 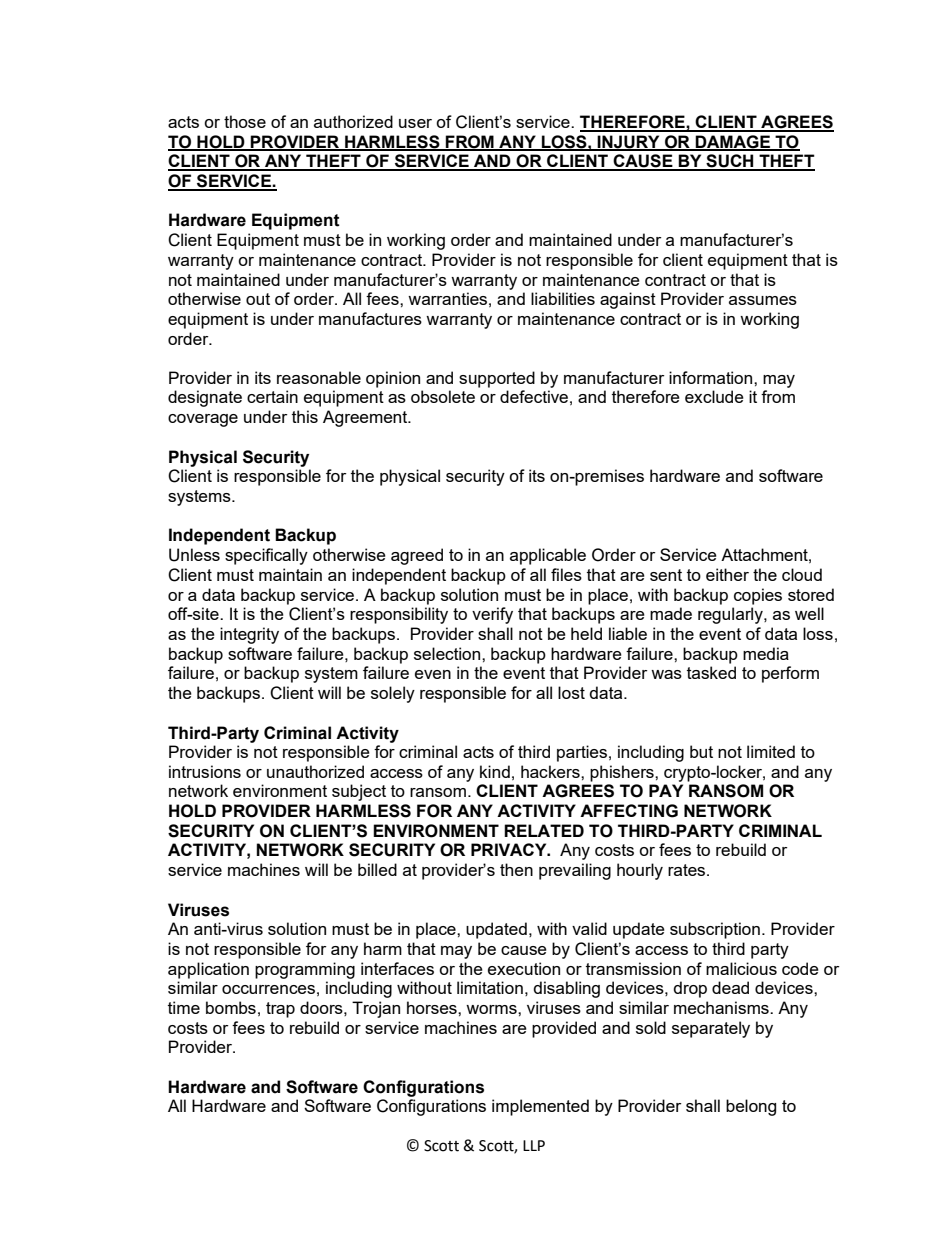 What do you see at coordinates (540, 1107) in the screenshot?
I see `implemented` at bounding box center [540, 1107].
